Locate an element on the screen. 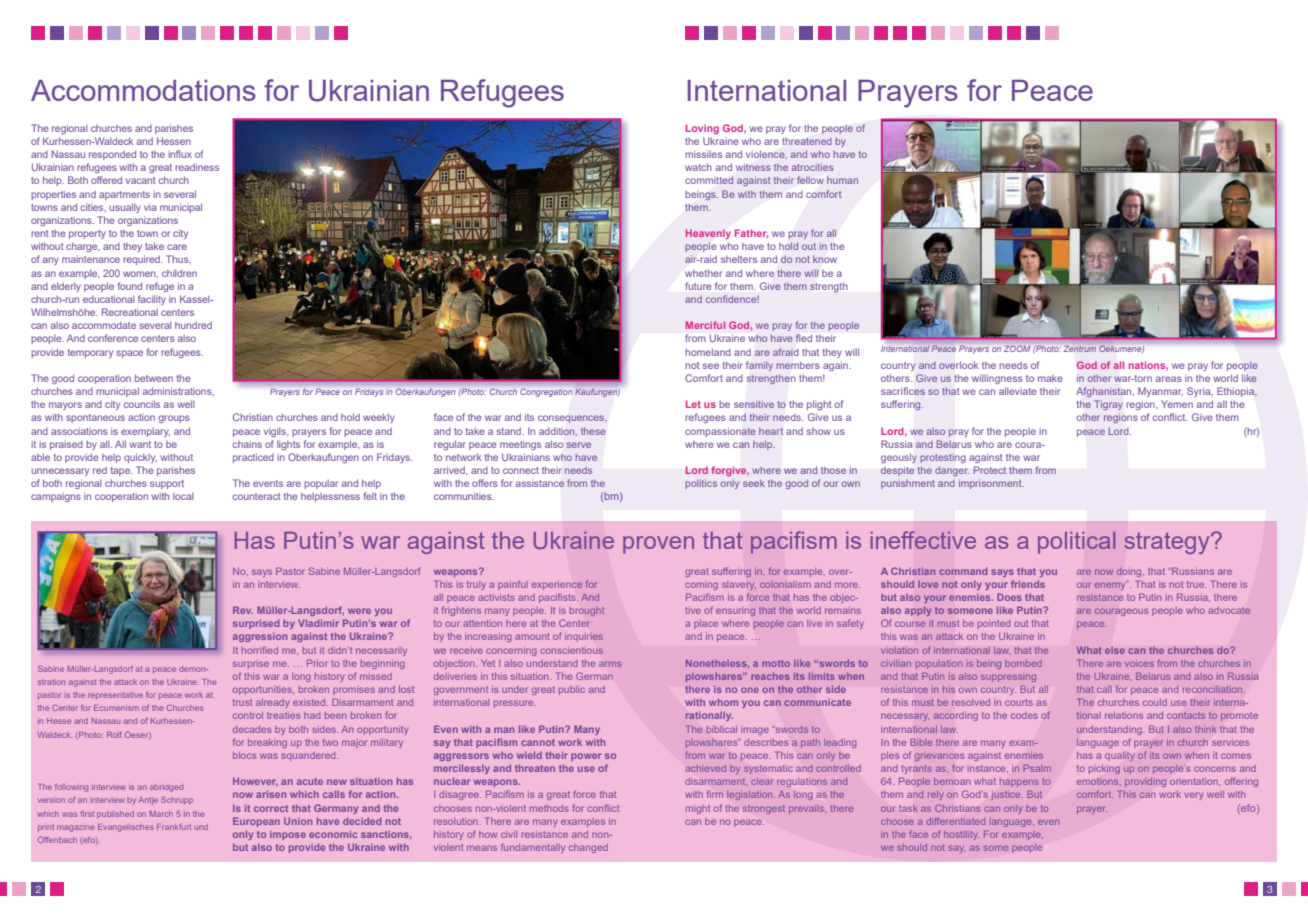 This screenshot has width=1308, height=924. politics is located at coordinates (701, 484).
